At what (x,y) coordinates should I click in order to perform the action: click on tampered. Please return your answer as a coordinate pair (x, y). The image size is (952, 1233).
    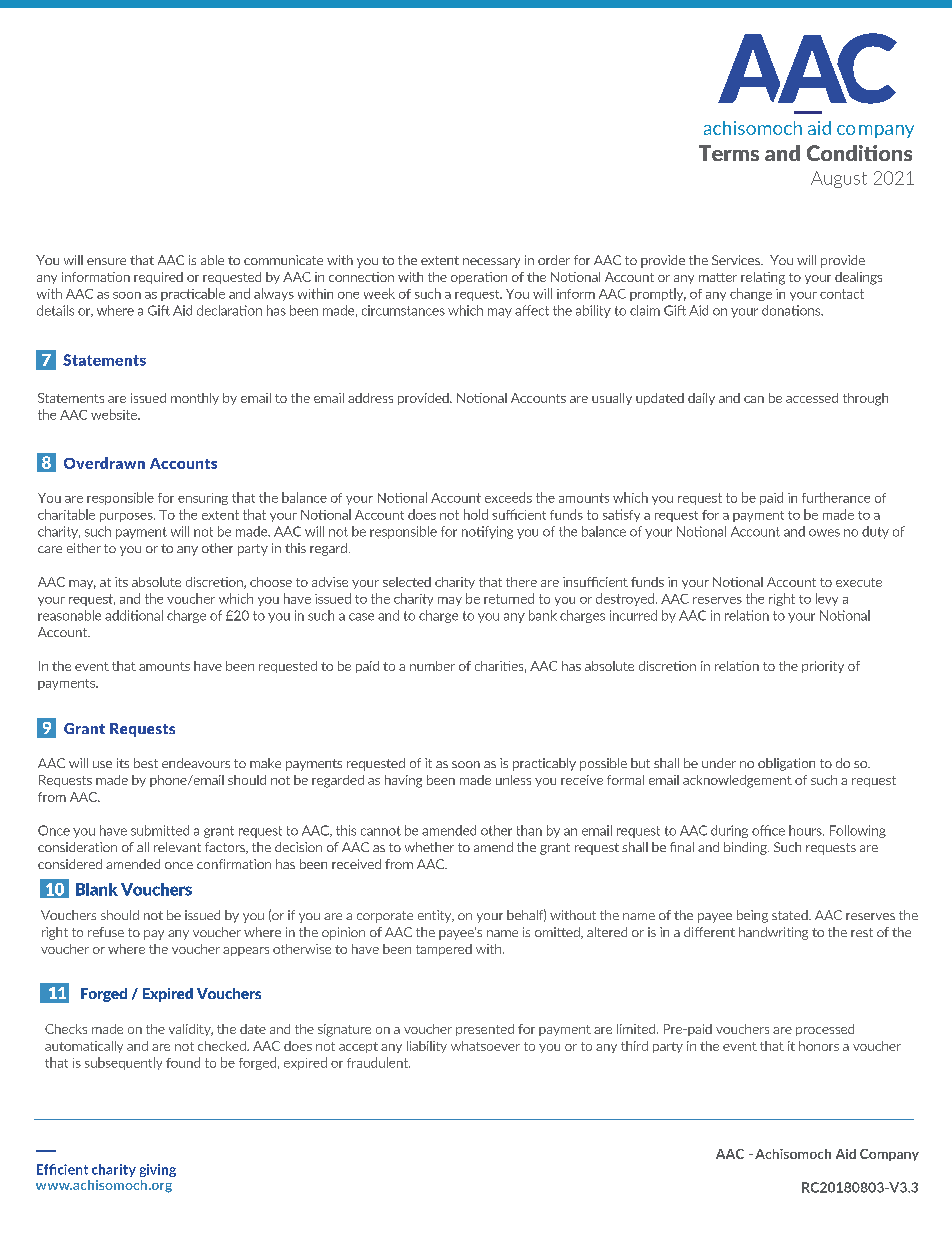
    Looking at the image, I should click on (444, 950).
